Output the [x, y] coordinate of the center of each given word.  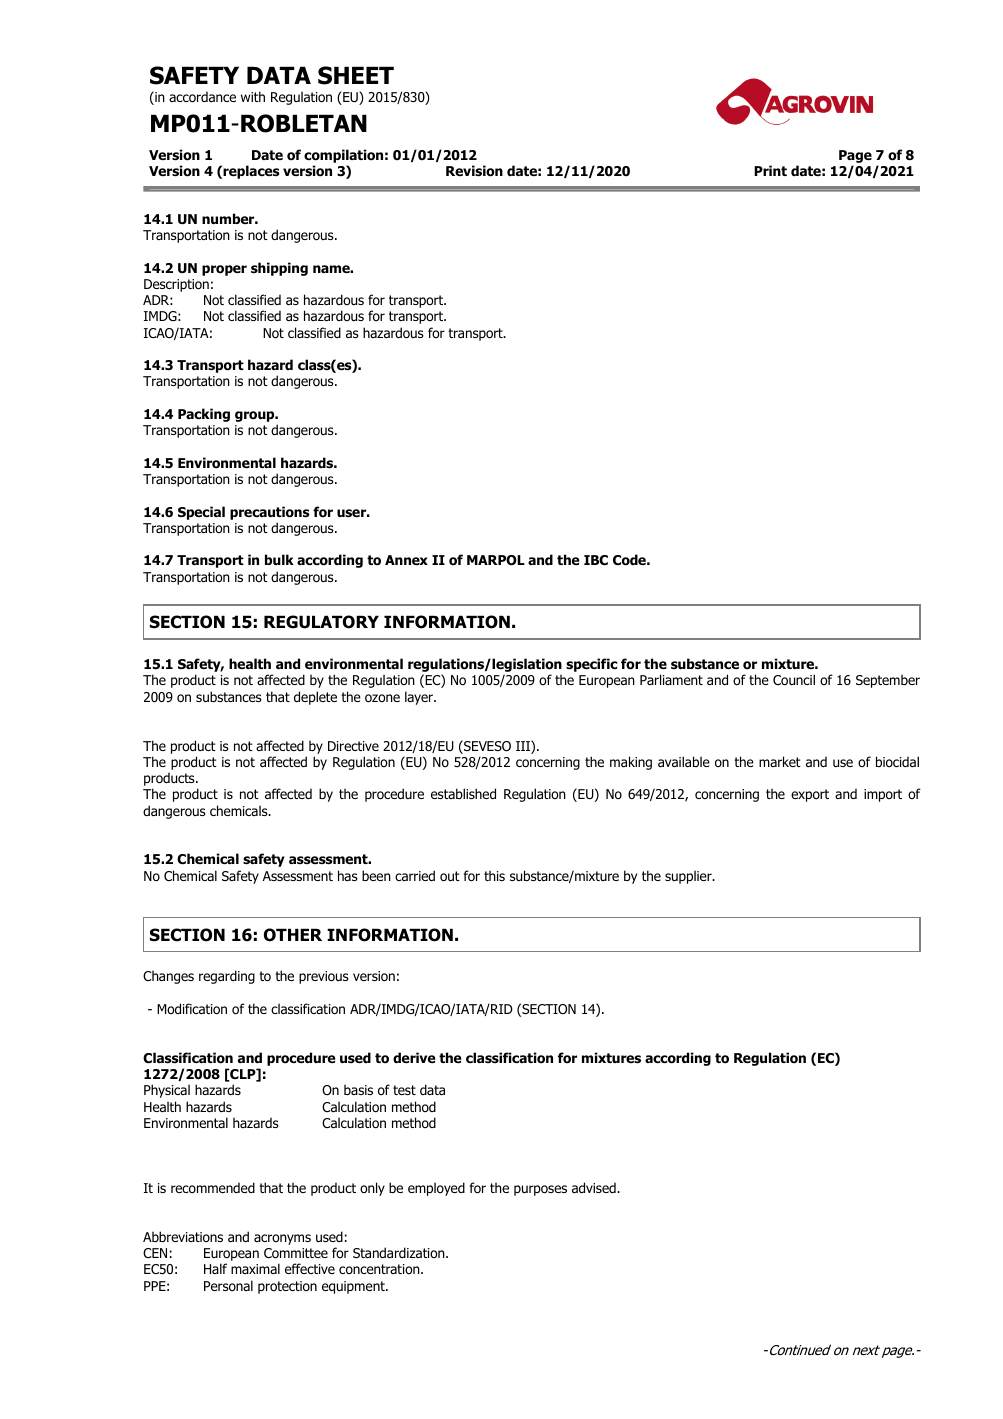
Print [770, 170]
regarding [227, 977]
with [253, 96]
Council [794, 680]
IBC [596, 560]
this [494, 876]
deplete [315, 698]
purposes [540, 1190]
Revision [474, 171]
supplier [689, 877]
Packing [204, 415]
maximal [255, 1268]
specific [591, 665]
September [888, 681]
